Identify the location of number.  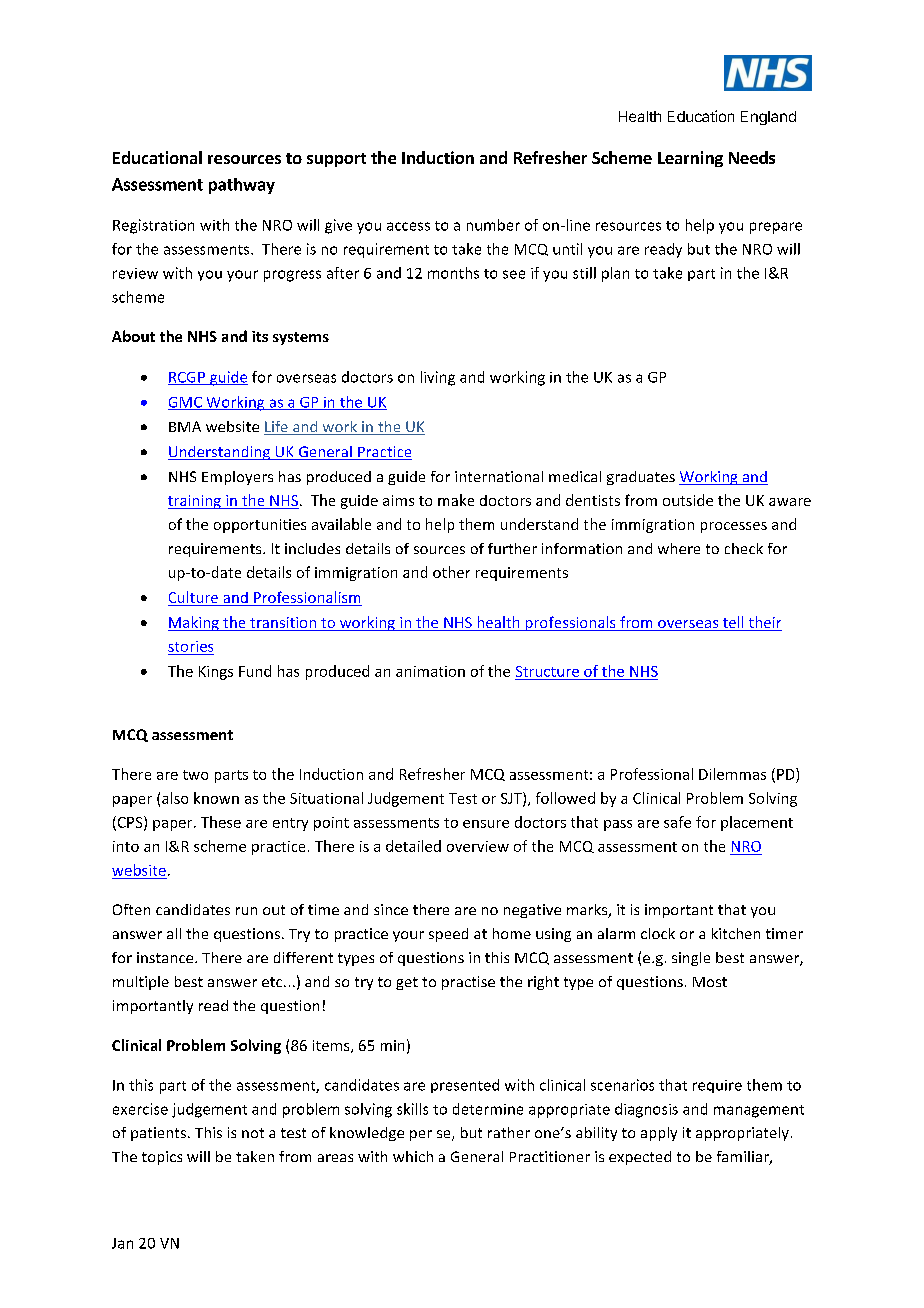
(493, 225).
